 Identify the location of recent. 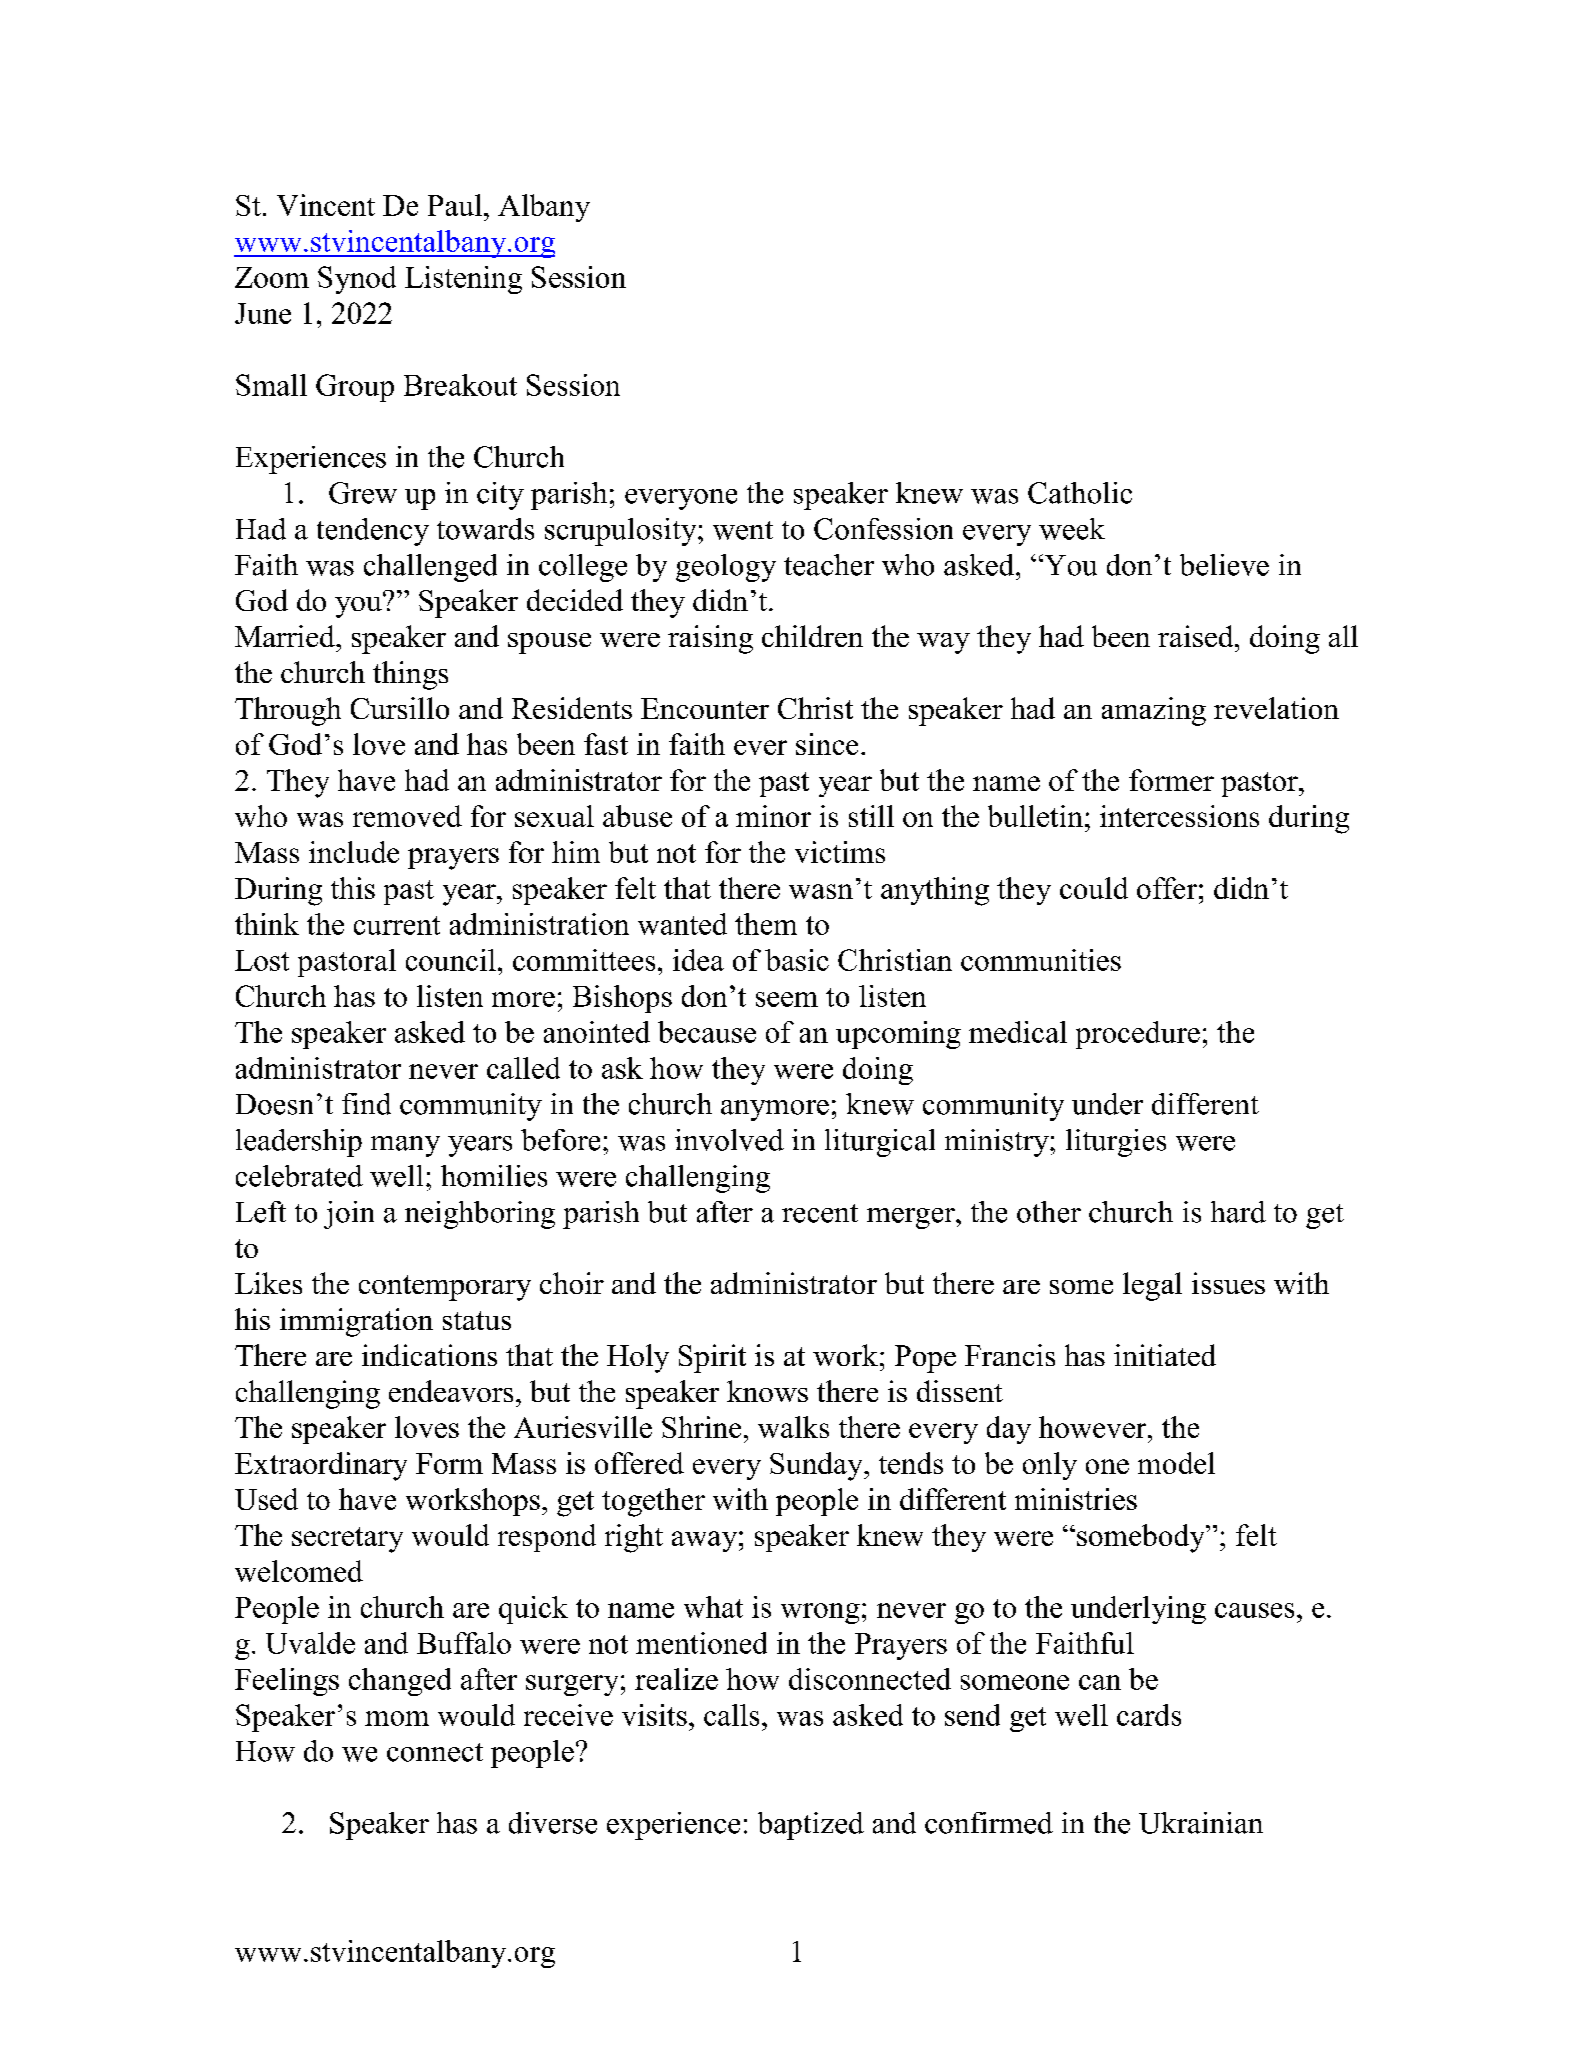
(820, 1213).
